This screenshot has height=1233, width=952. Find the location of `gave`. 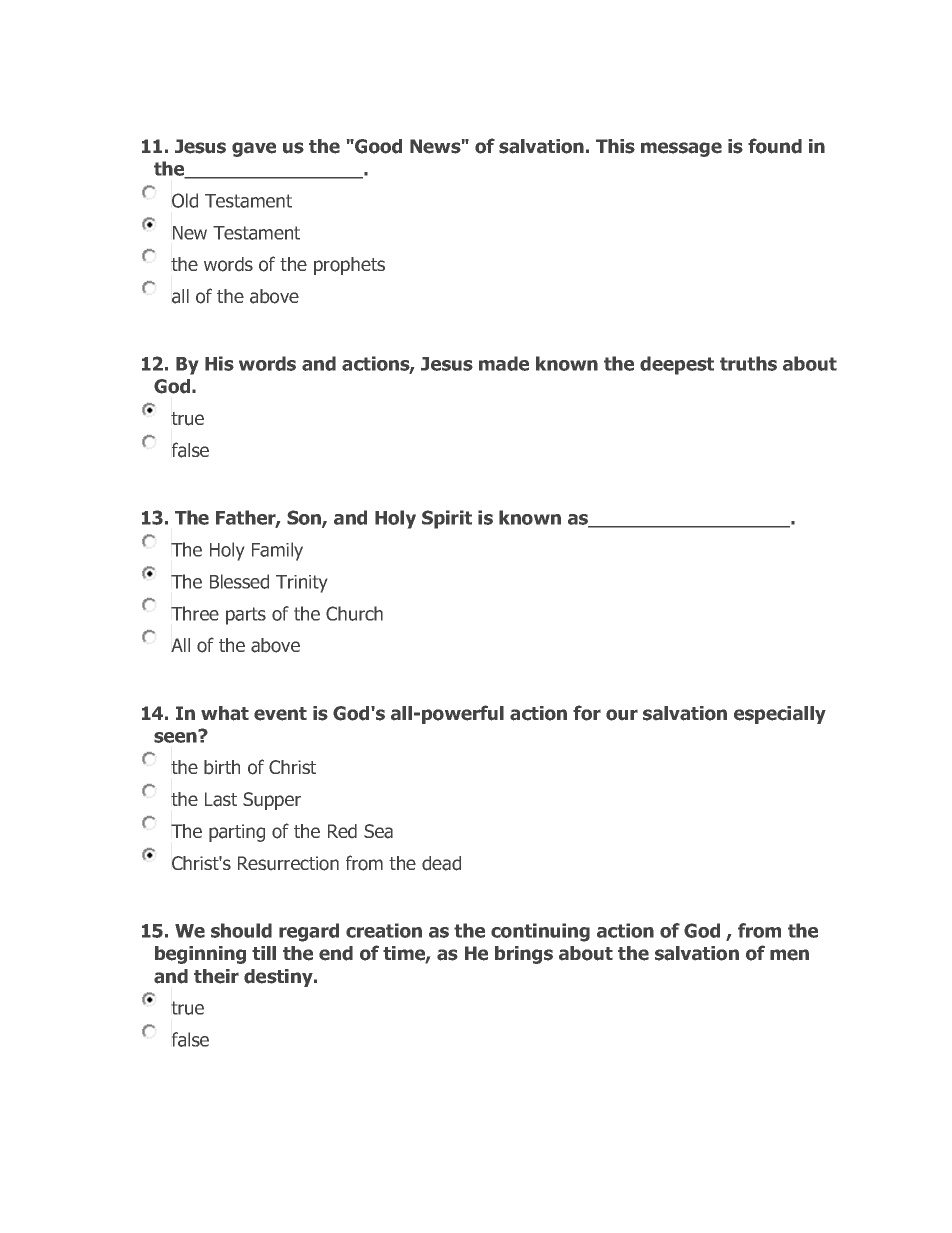

gave is located at coordinates (254, 149).
